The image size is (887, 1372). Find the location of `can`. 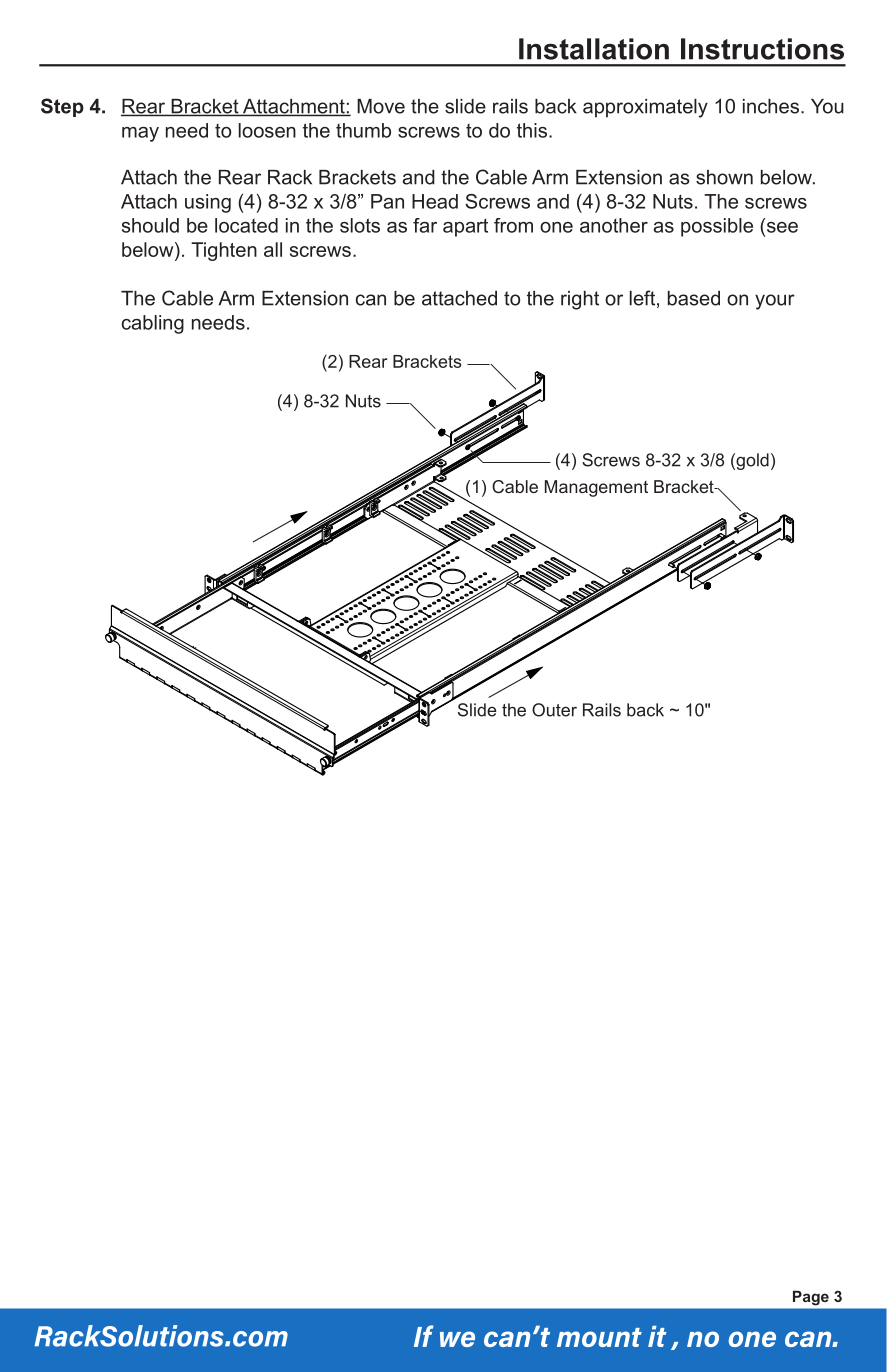

can is located at coordinates (371, 300).
